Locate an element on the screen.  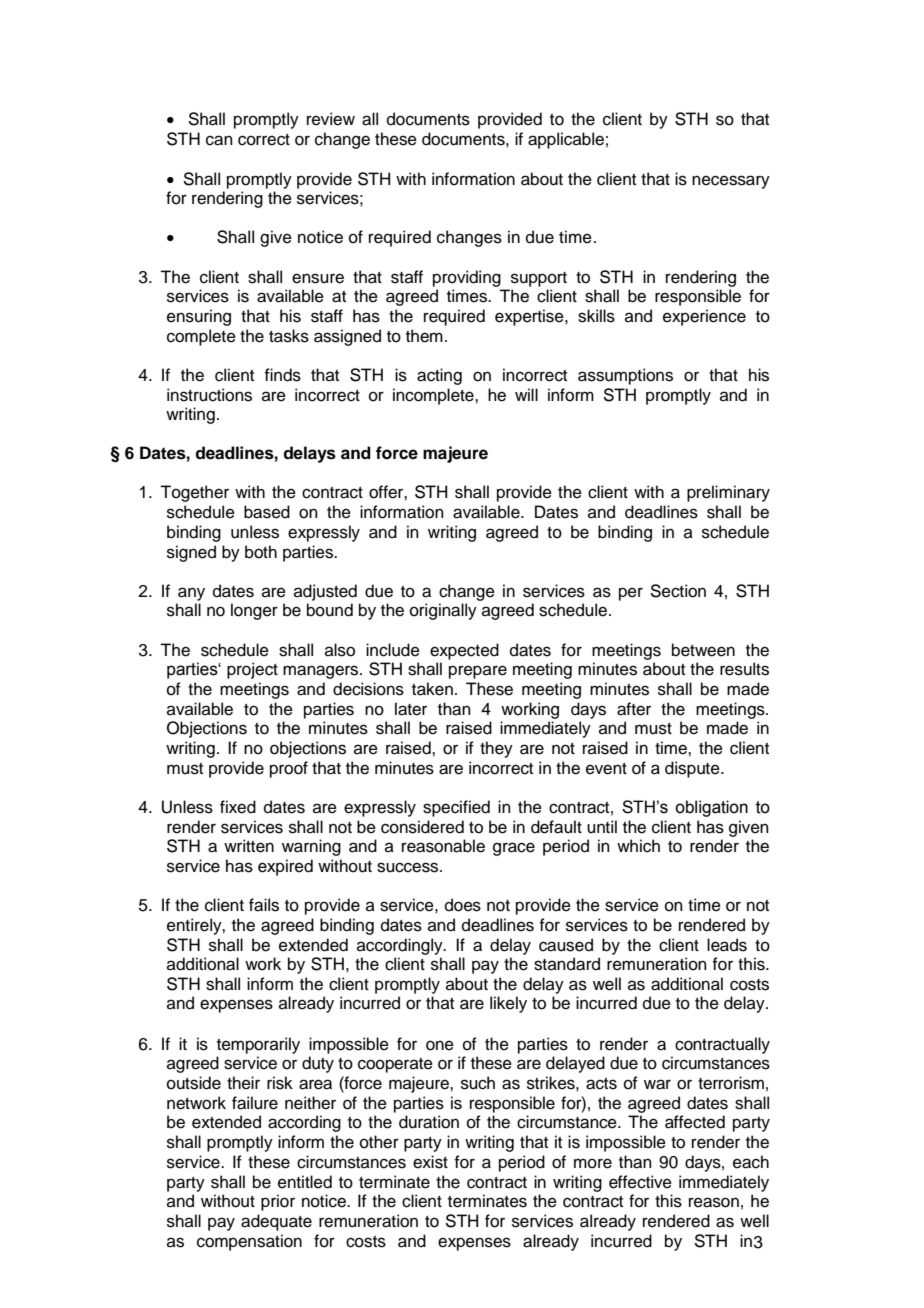
can is located at coordinates (219, 140).
